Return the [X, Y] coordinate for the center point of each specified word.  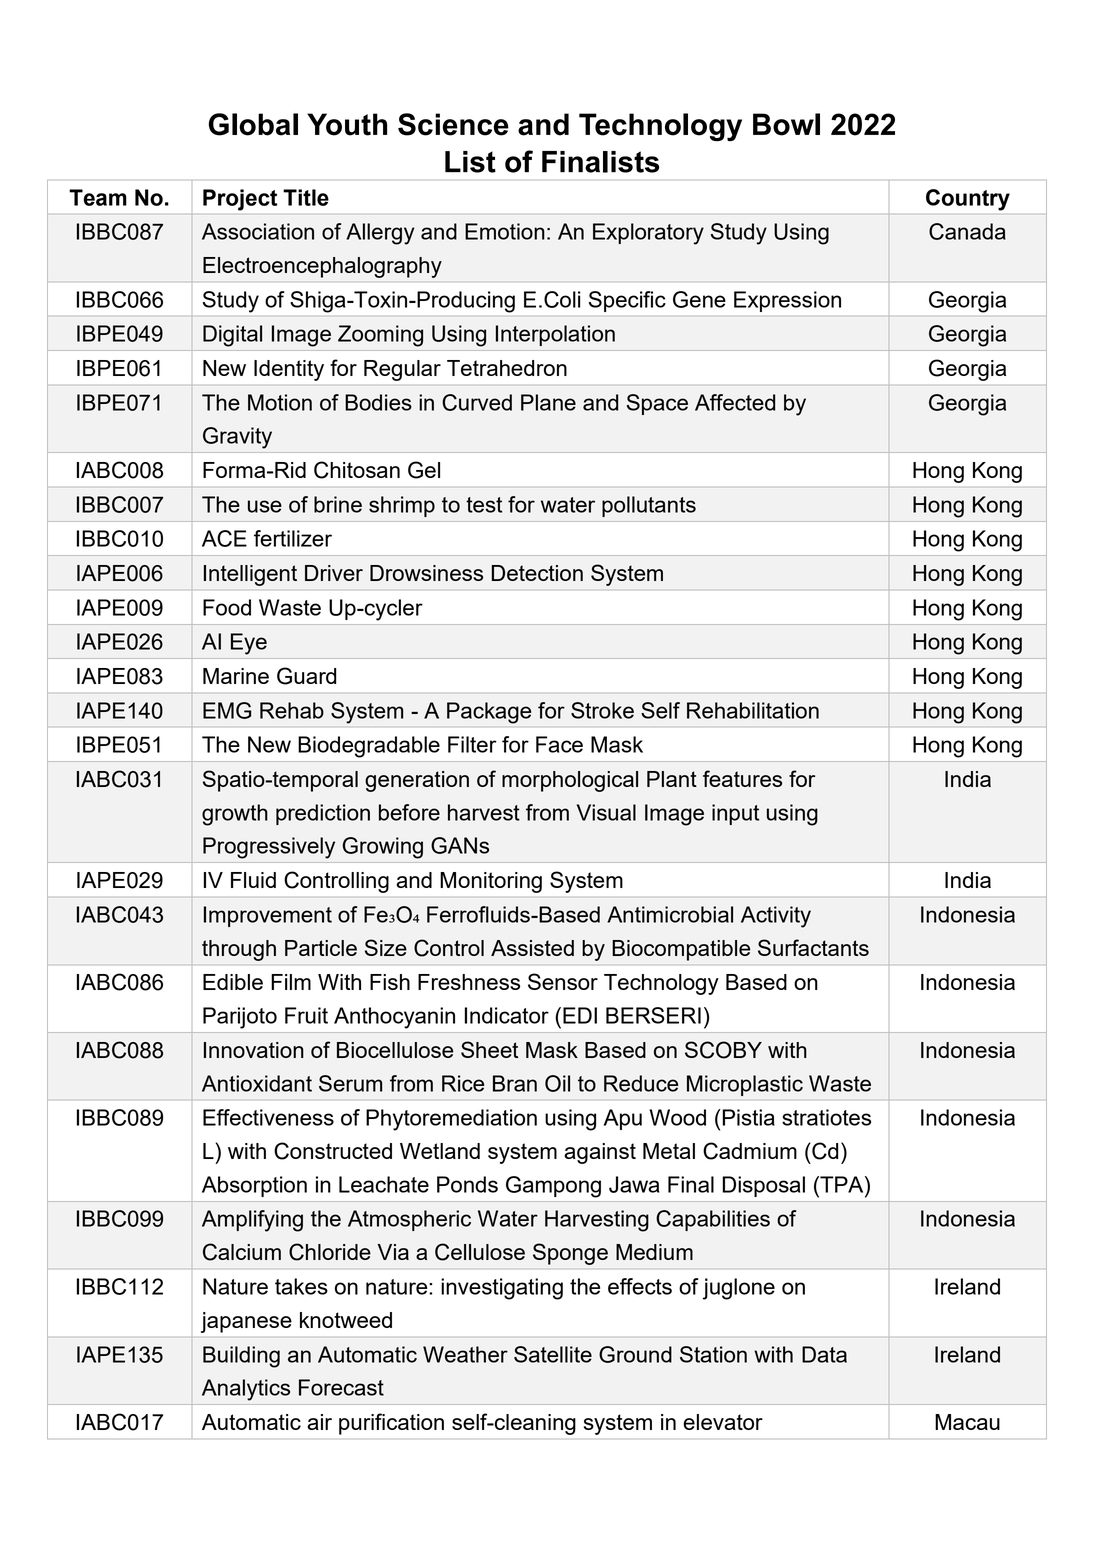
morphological [570, 781]
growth [235, 815]
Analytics [246, 1390]
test [484, 505]
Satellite [553, 1354]
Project [240, 200]
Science [453, 124]
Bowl [786, 124]
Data [824, 1354]
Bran [515, 1083]
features [742, 778]
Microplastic [745, 1085]
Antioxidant [257, 1083]
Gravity [237, 438]
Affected [735, 402]
